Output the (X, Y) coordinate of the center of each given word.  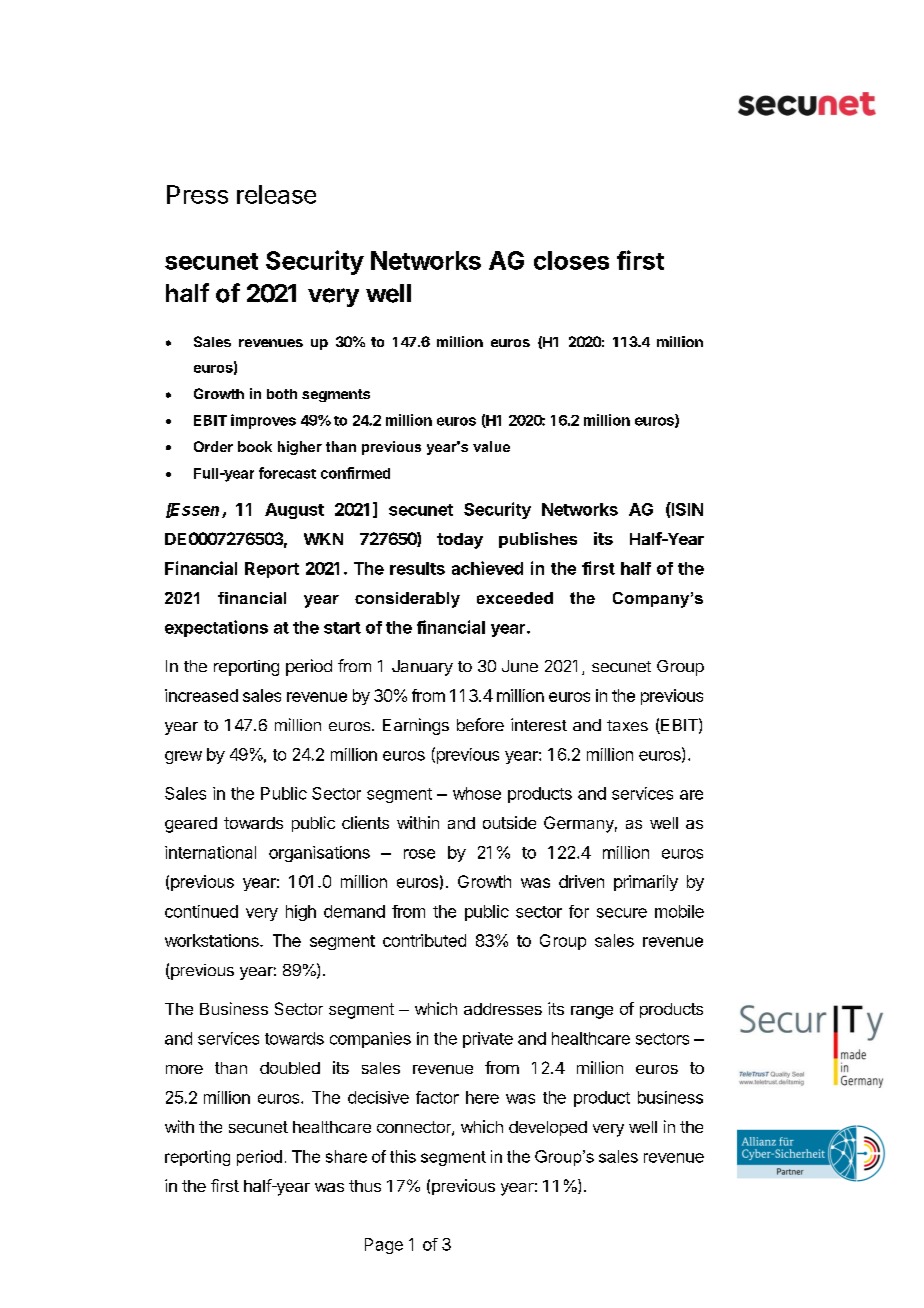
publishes (538, 540)
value (491, 446)
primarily (646, 883)
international (210, 852)
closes (571, 260)
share (346, 1156)
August (294, 511)
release (276, 194)
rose (419, 854)
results (417, 568)
